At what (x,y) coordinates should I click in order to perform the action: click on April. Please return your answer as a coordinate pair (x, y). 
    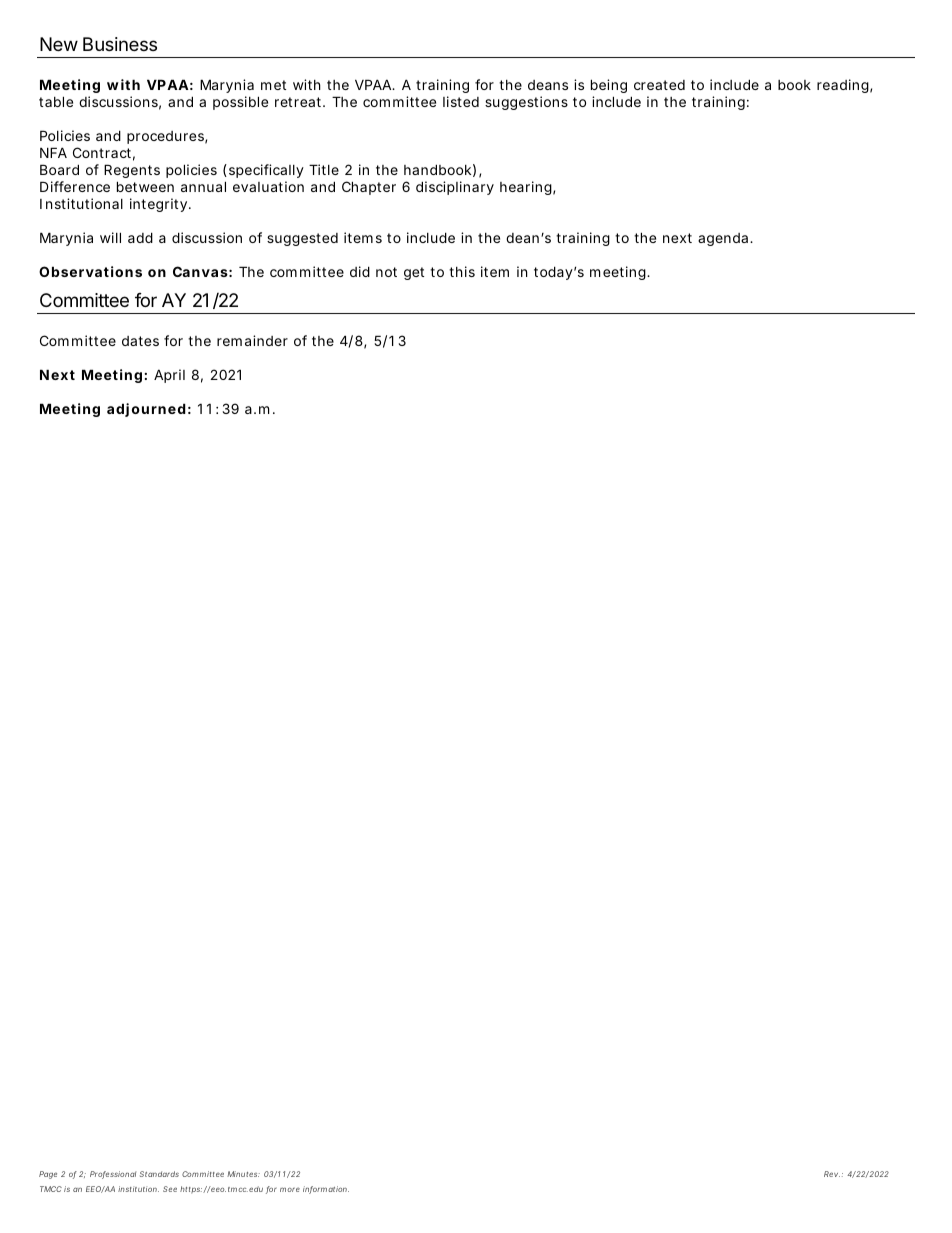
    Looking at the image, I should click on (169, 376).
